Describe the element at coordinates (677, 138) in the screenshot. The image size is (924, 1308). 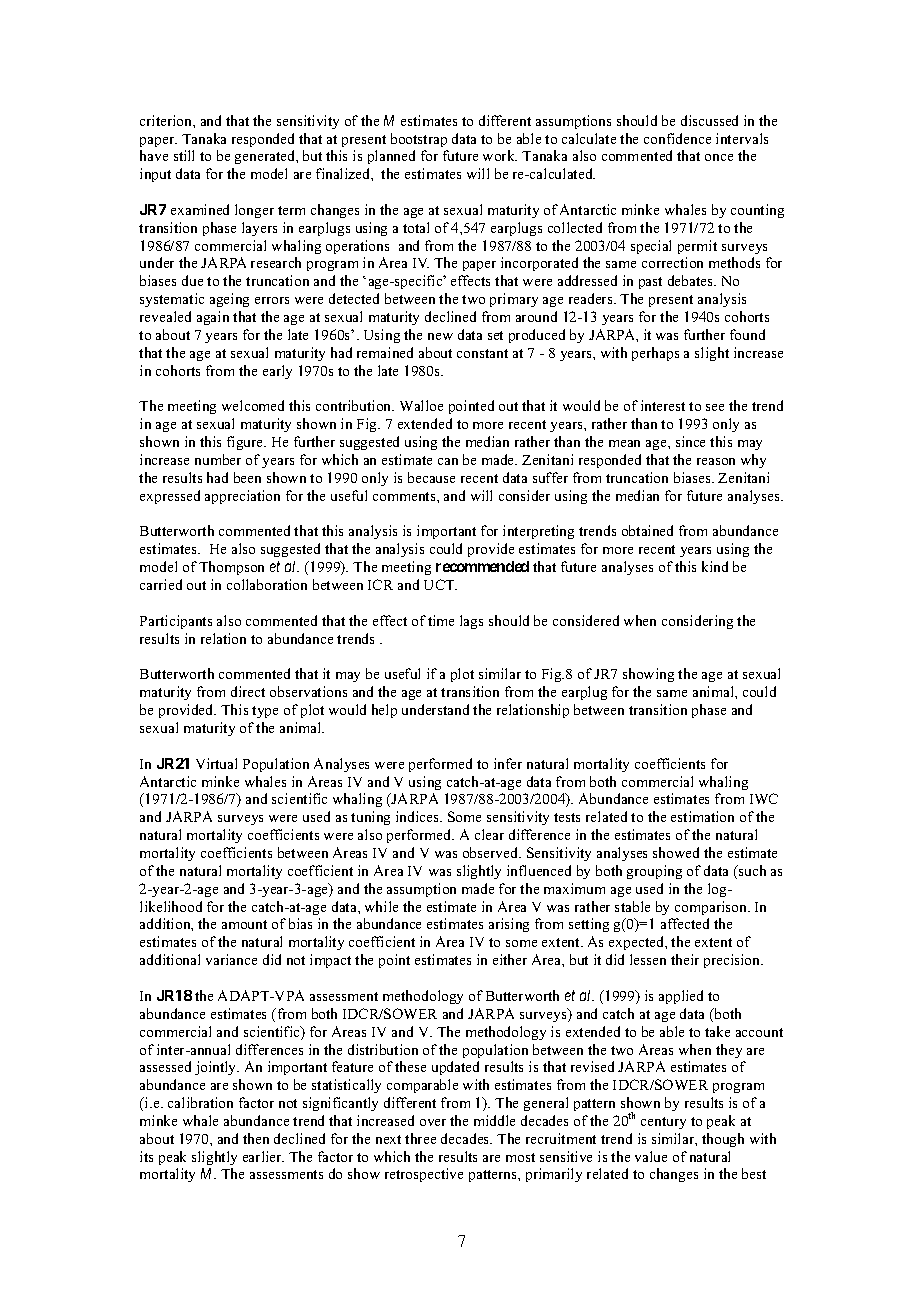
I see `confidence` at that location.
